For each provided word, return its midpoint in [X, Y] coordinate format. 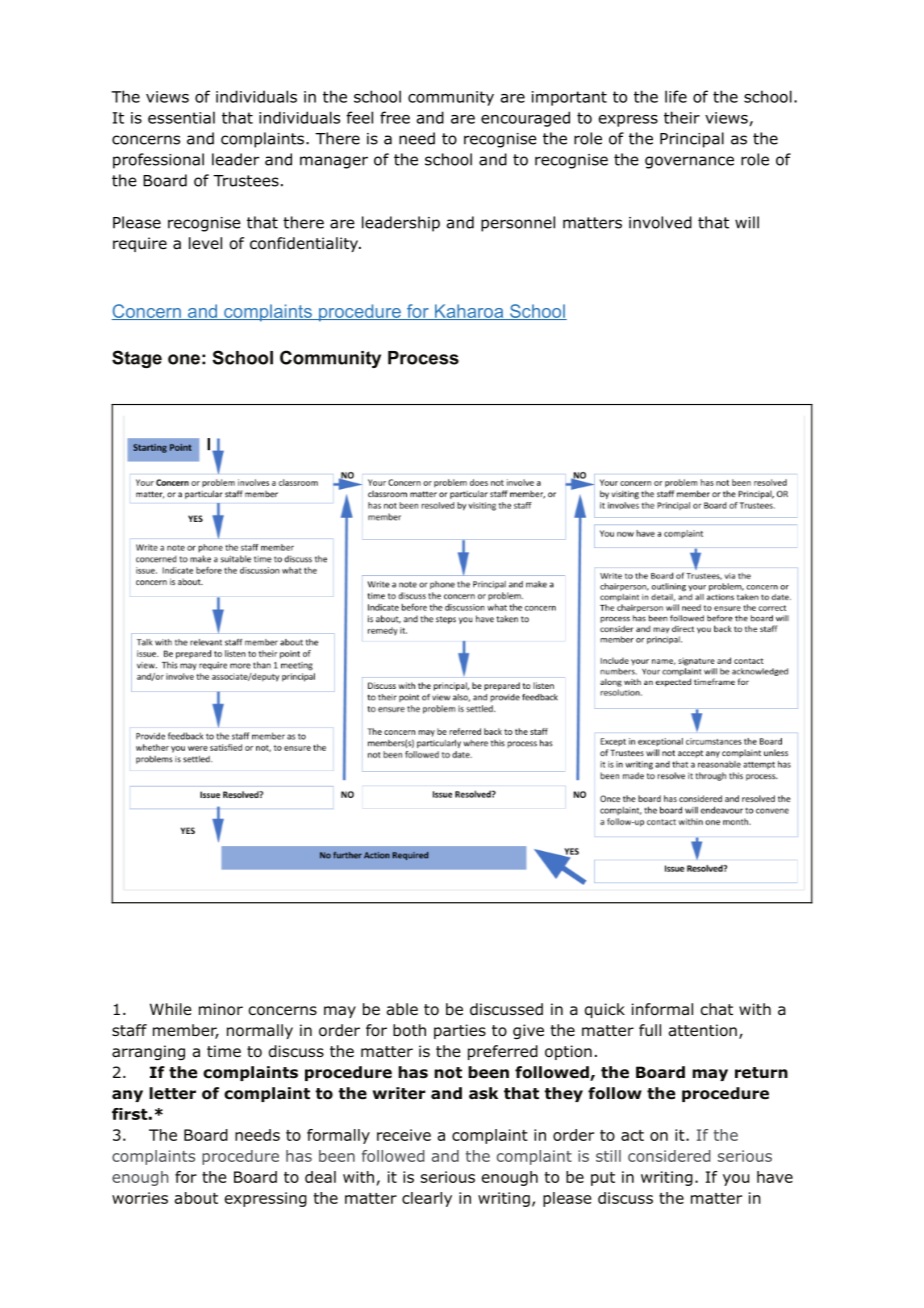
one [184, 359]
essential [181, 117]
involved [660, 222]
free [395, 117]
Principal [692, 140]
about [196, 1198]
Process [423, 358]
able [402, 1009]
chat [717, 1009]
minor [221, 1009]
